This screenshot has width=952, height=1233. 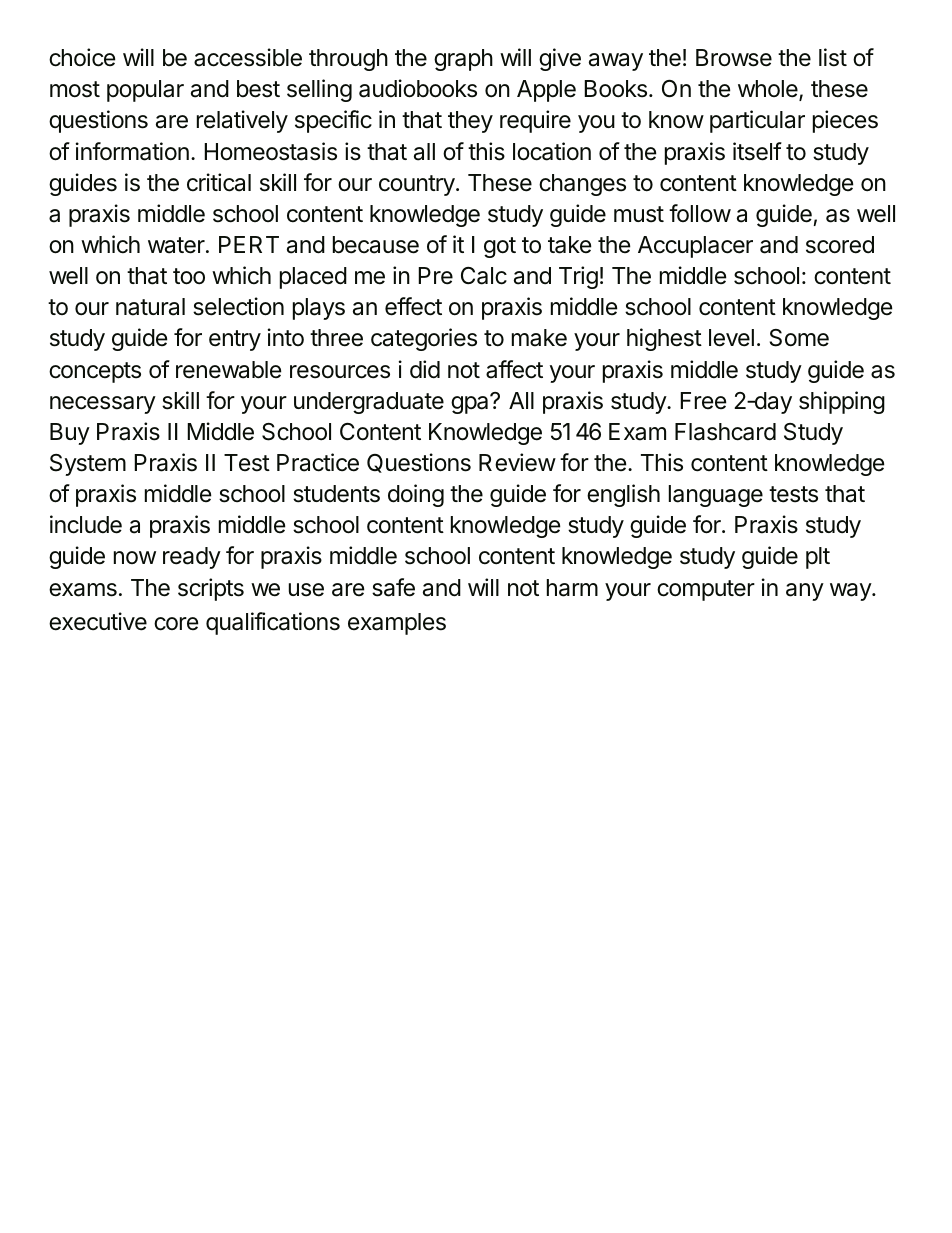 What do you see at coordinates (706, 590) in the screenshot?
I see `computer` at bounding box center [706, 590].
